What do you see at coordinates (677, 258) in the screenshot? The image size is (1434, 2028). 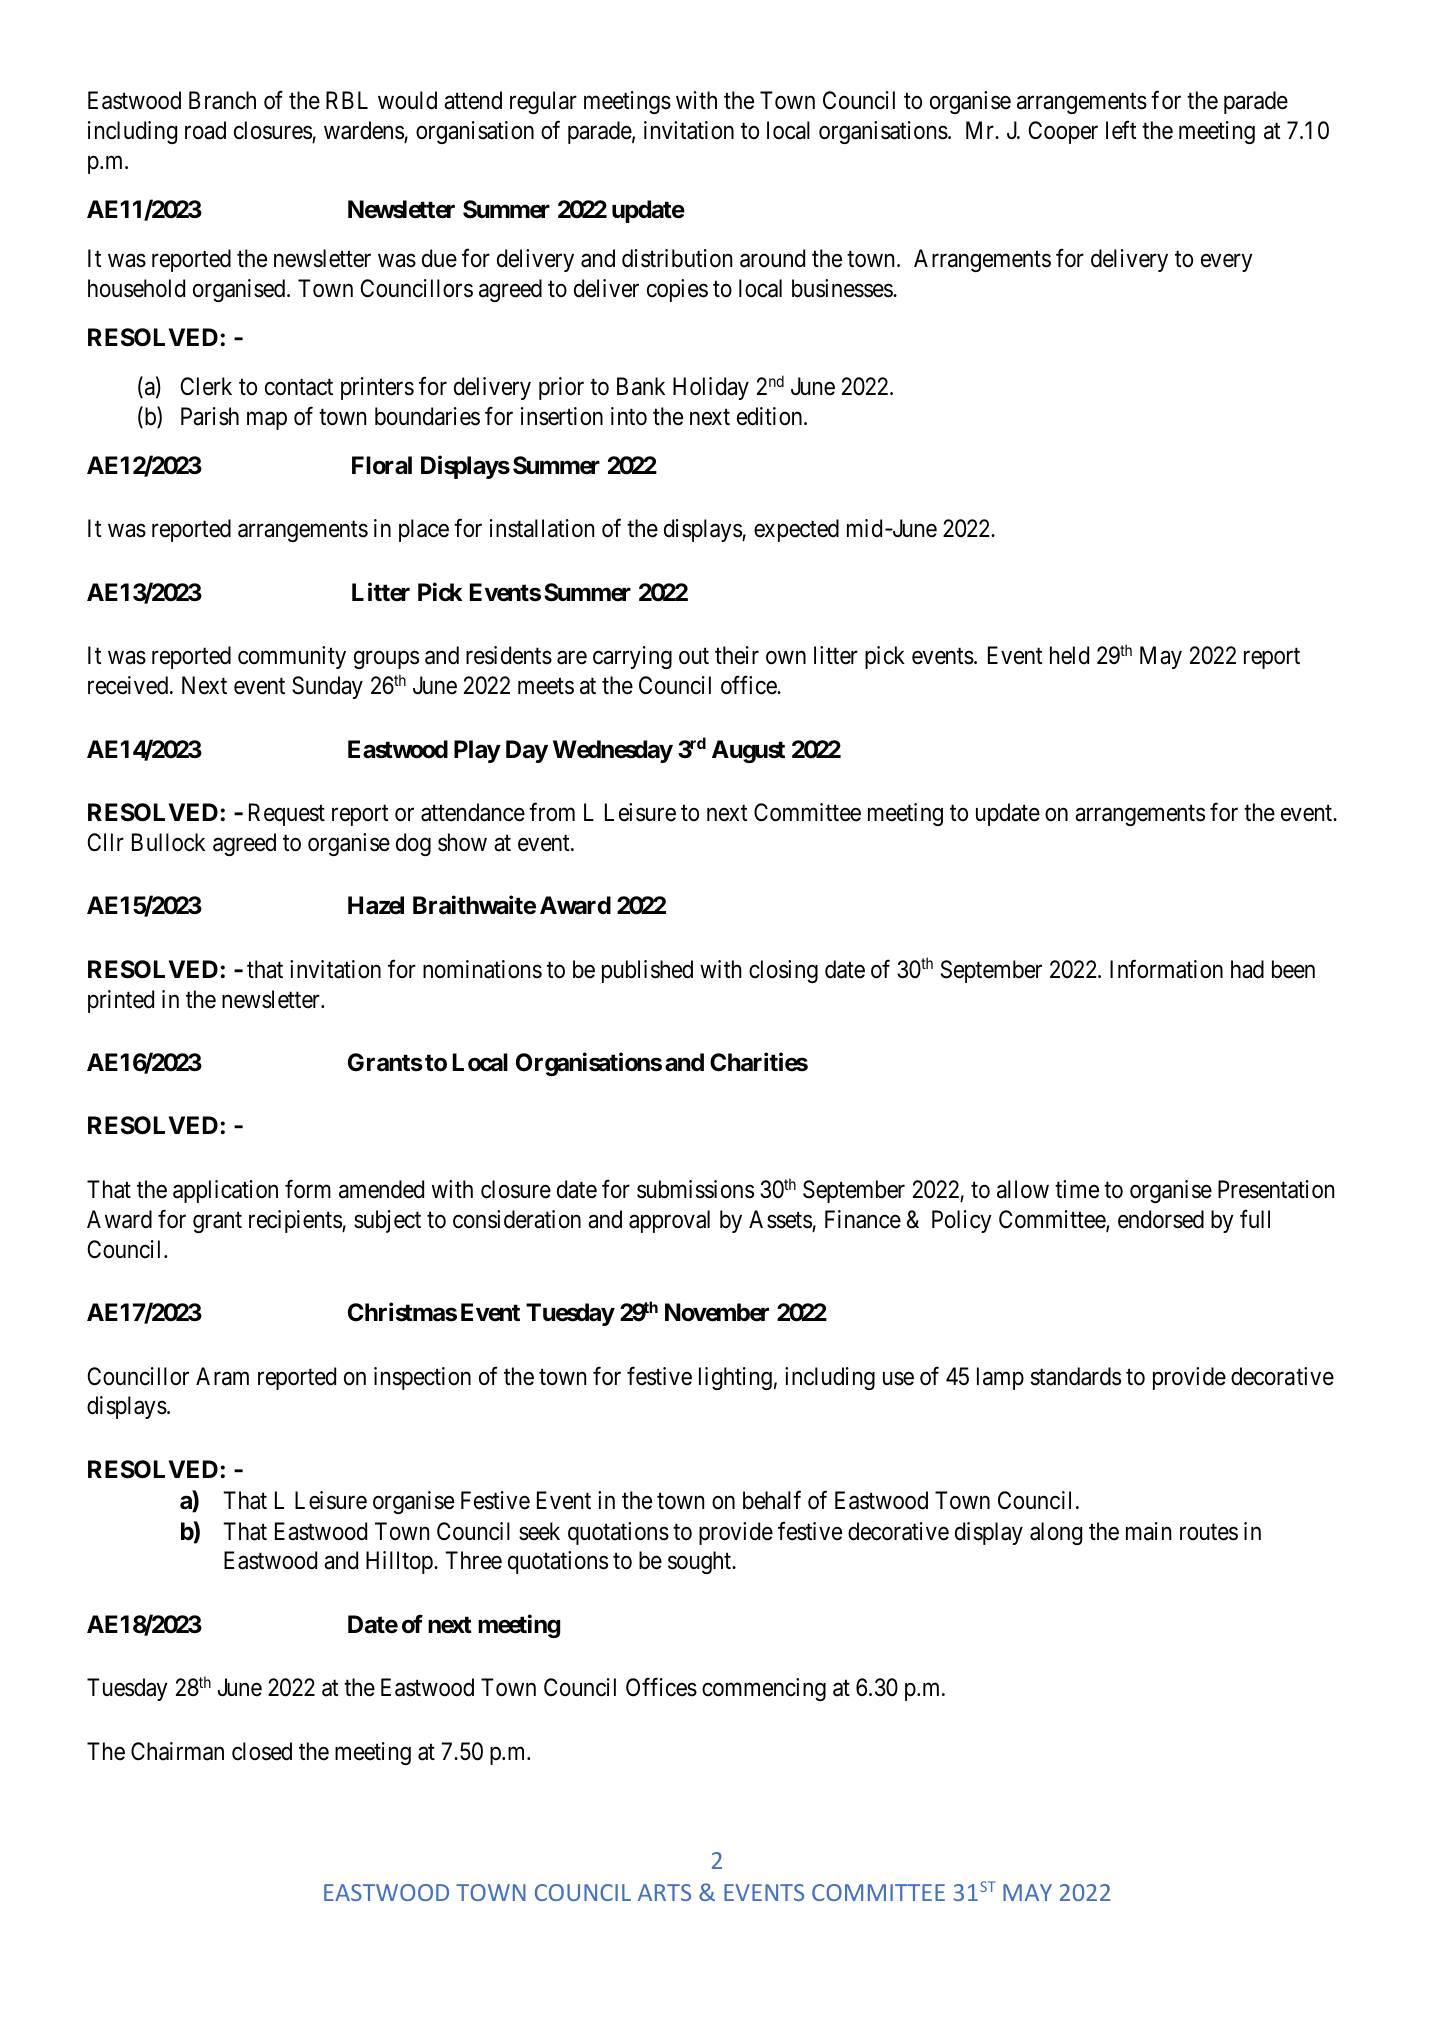 I see `distribution` at bounding box center [677, 258].
